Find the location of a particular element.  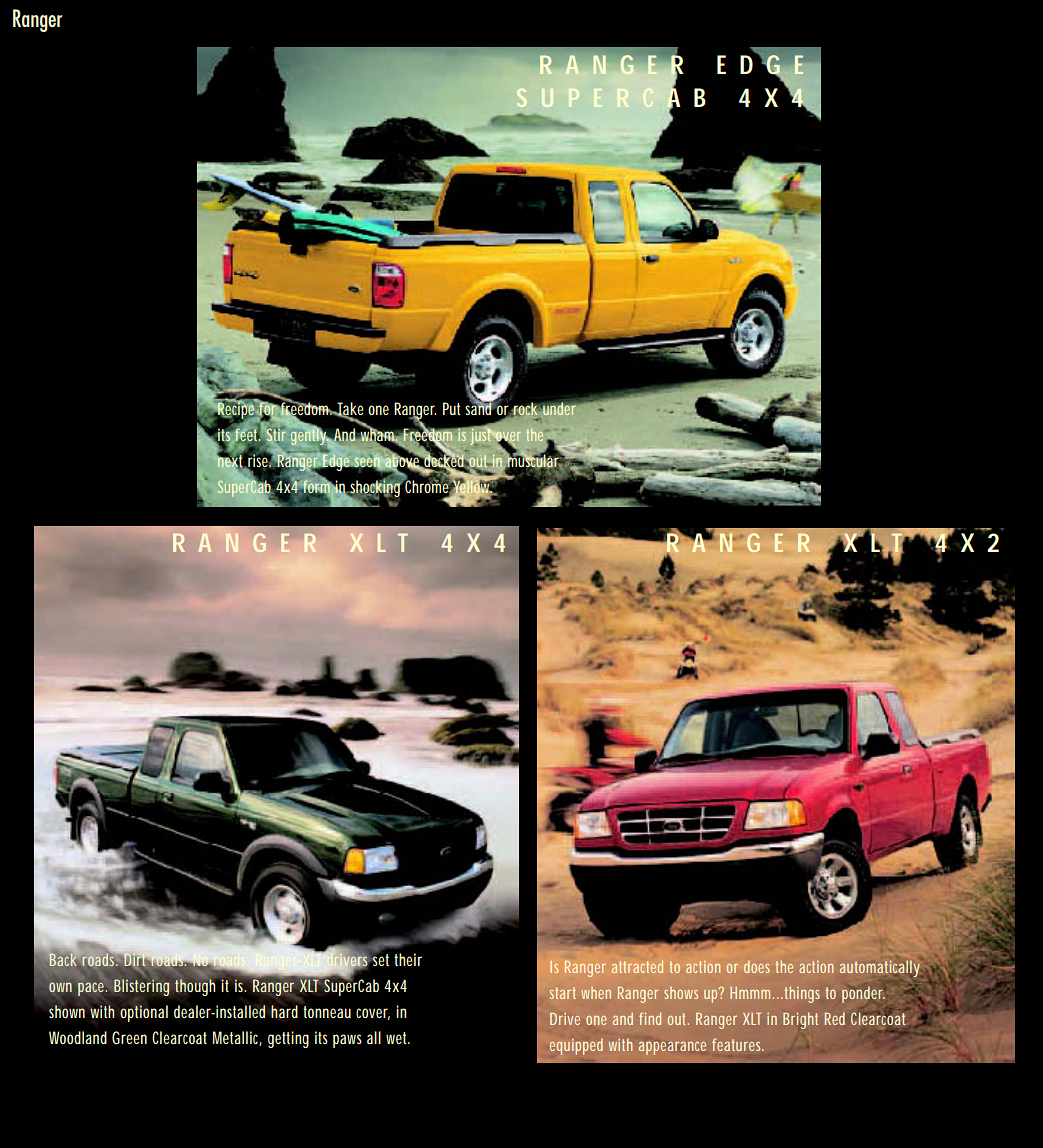

features is located at coordinates (737, 1044).
